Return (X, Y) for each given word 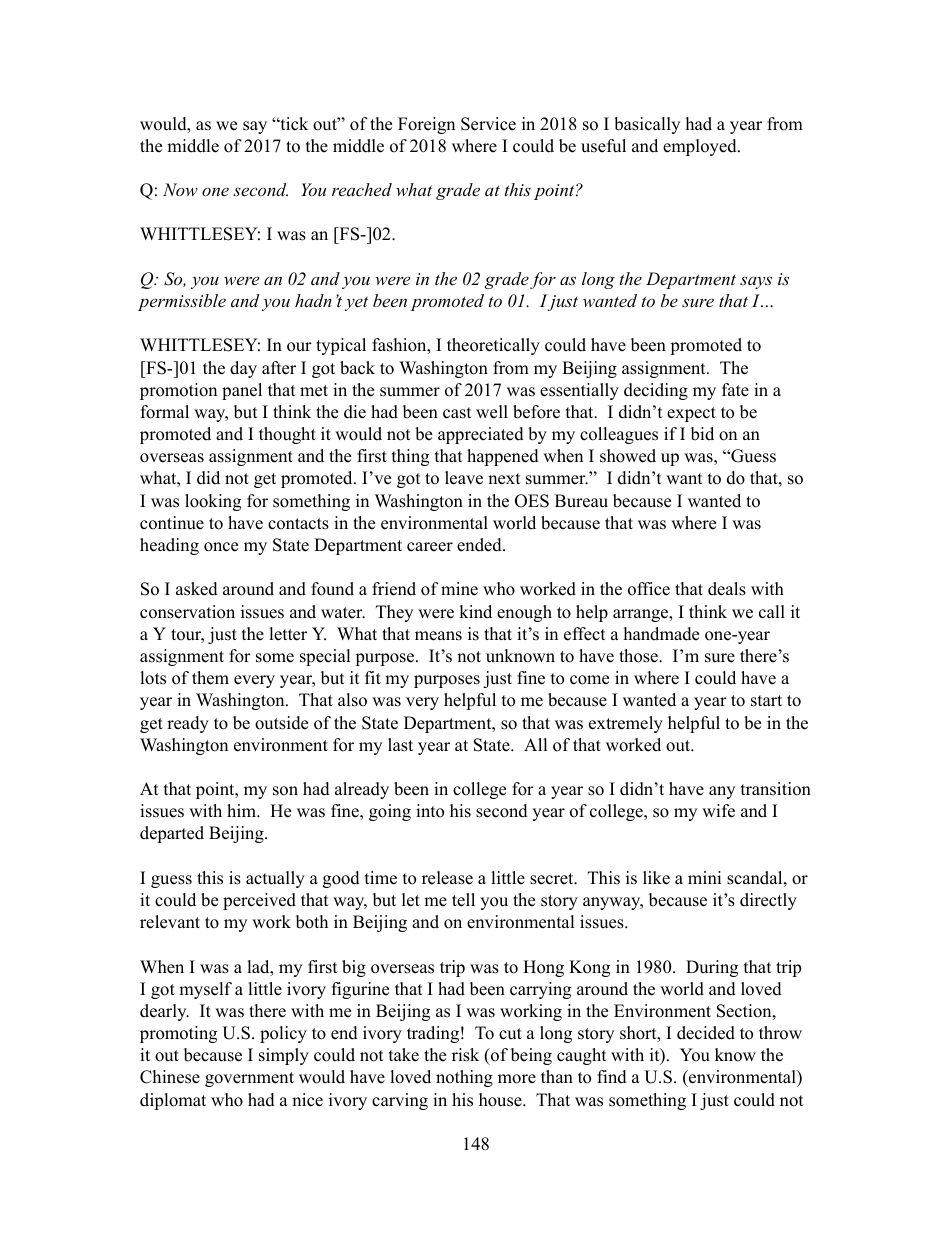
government (249, 1079)
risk (465, 1055)
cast (457, 413)
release (447, 878)
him (242, 810)
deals (727, 589)
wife (718, 811)
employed (701, 147)
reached (362, 189)
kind (475, 612)
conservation (187, 612)
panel (242, 391)
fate (735, 390)
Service (488, 124)
